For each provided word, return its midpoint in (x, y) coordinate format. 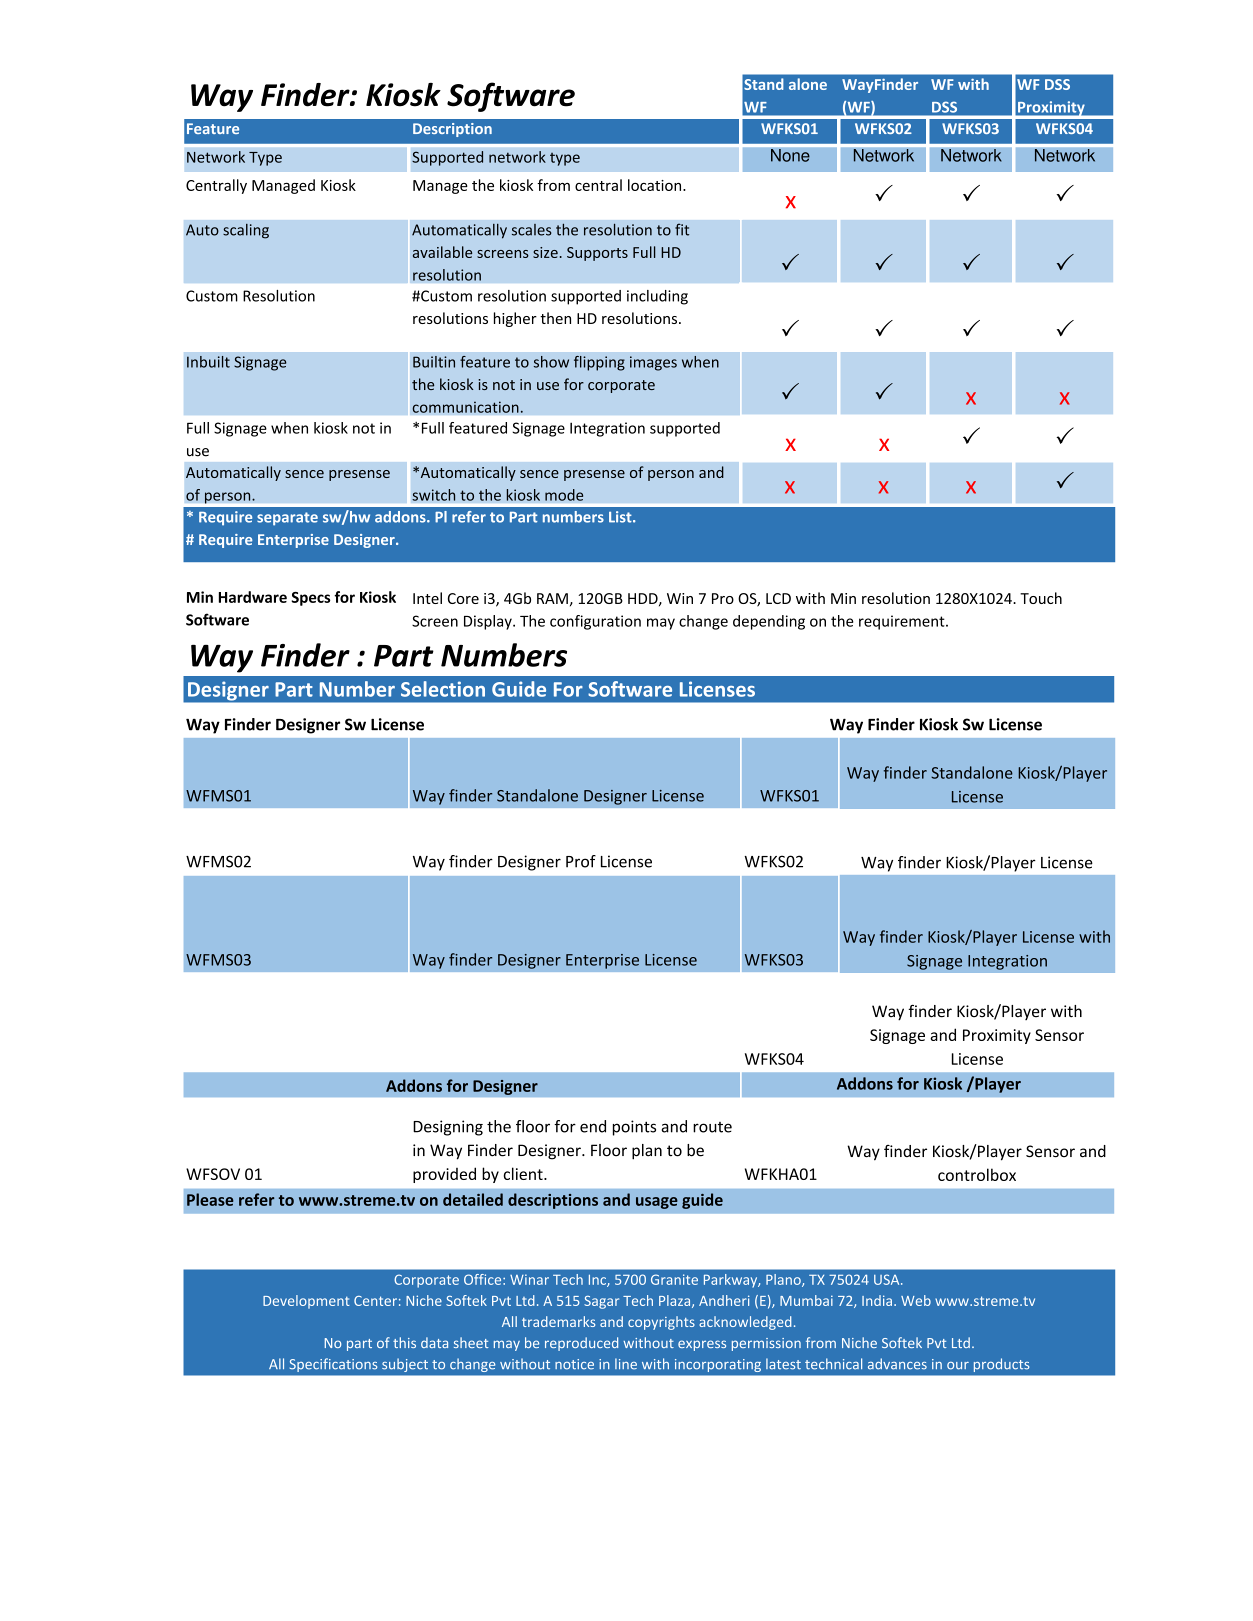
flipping (599, 363)
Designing (448, 1128)
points (634, 1128)
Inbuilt (208, 362)
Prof (581, 861)
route (712, 1127)
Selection (443, 689)
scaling (246, 231)
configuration (595, 622)
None (790, 155)
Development (306, 1302)
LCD (778, 598)
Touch (1041, 598)
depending (769, 622)
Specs (310, 599)
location (656, 185)
